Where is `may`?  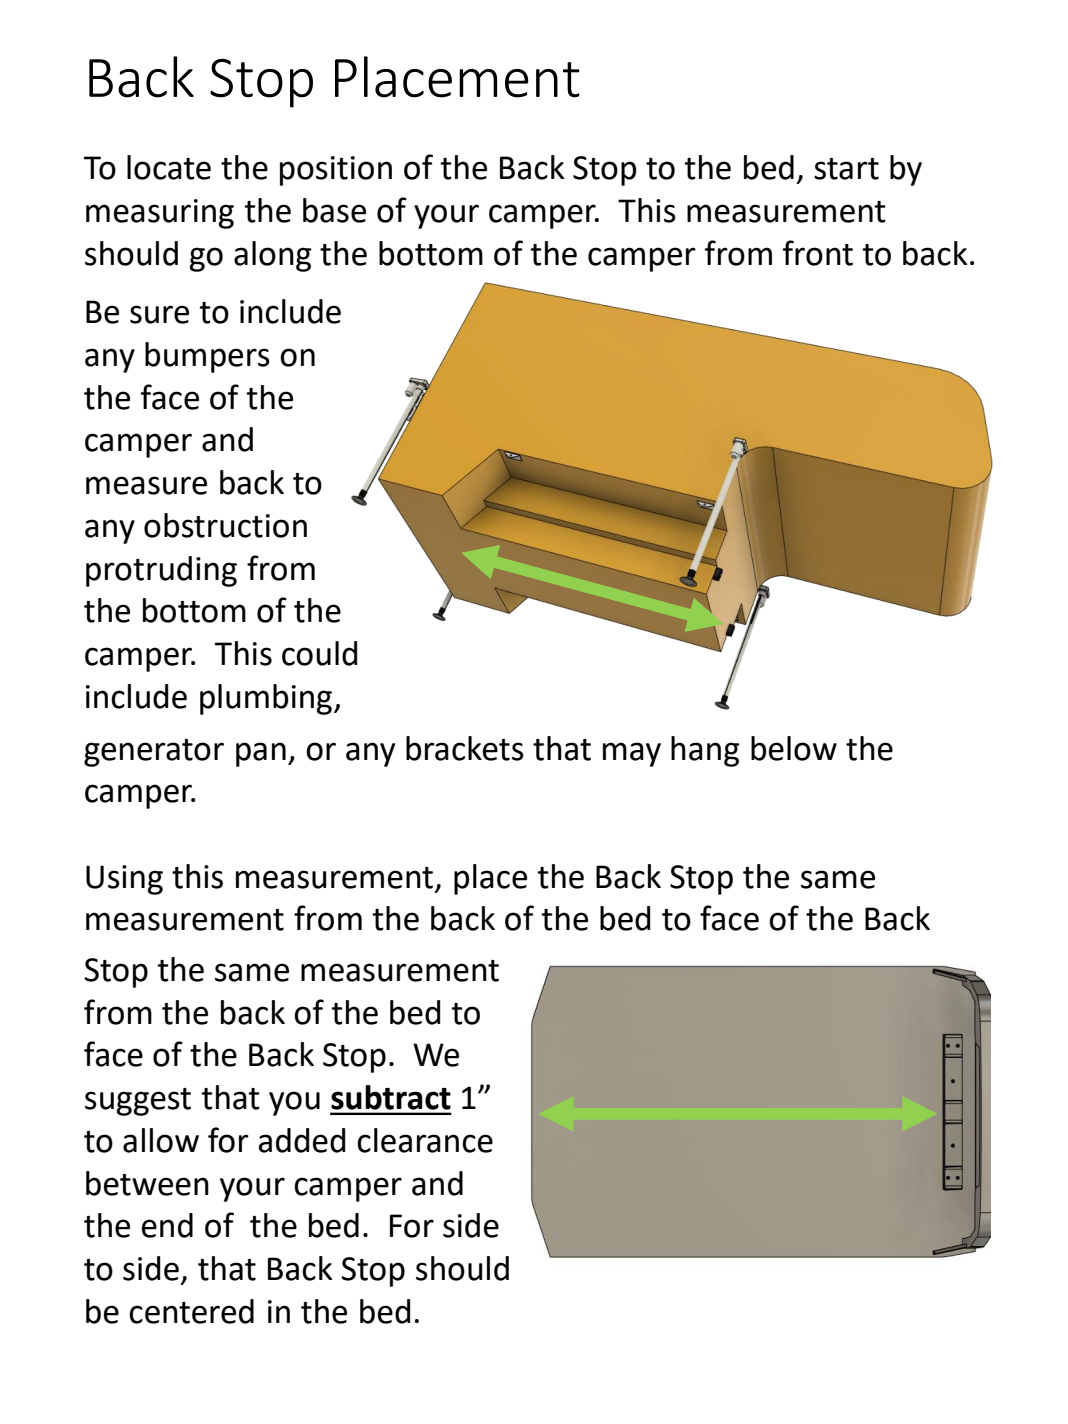
may is located at coordinates (632, 754).
